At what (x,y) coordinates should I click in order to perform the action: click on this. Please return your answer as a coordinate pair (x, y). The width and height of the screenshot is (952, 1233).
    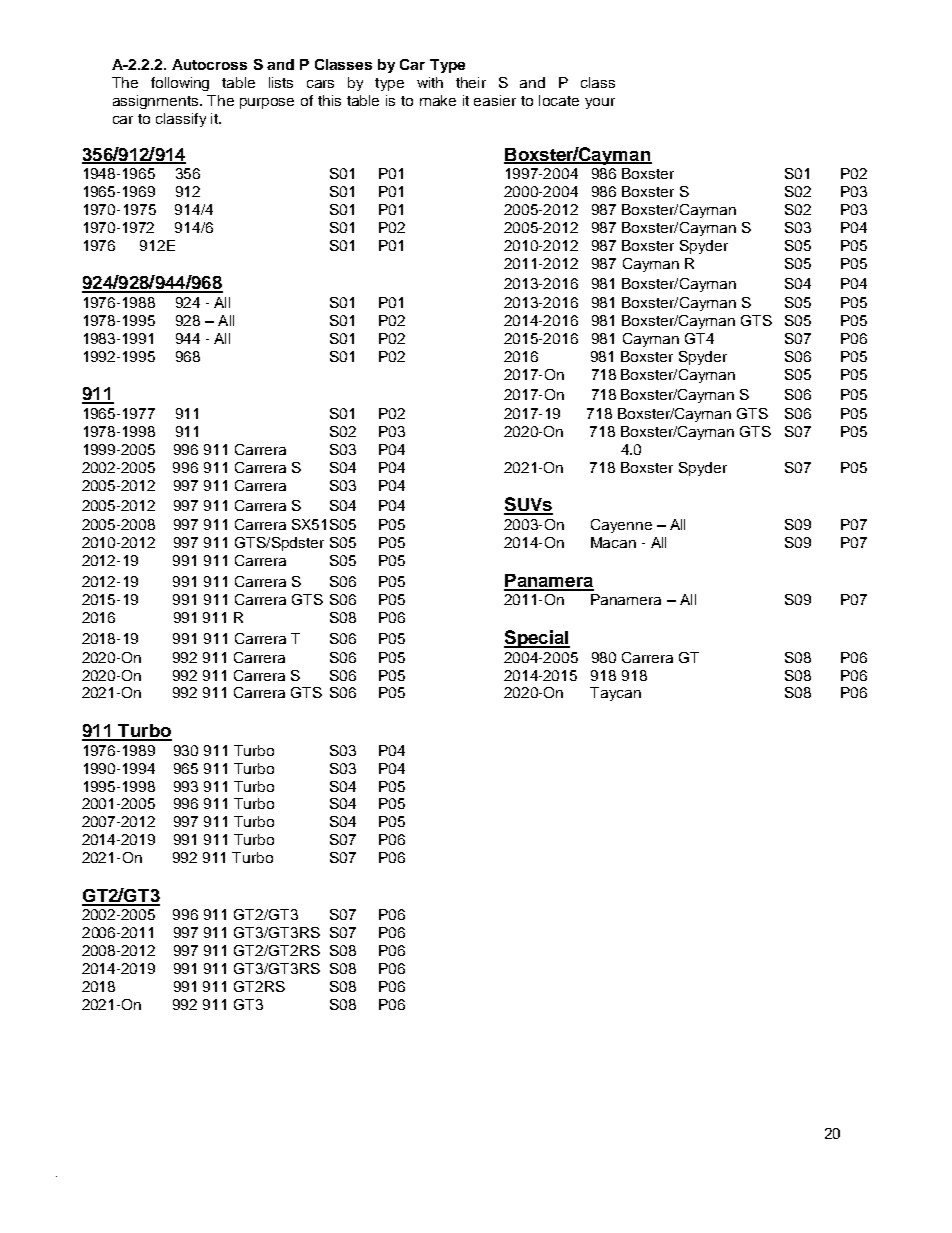
    Looking at the image, I should click on (329, 100).
